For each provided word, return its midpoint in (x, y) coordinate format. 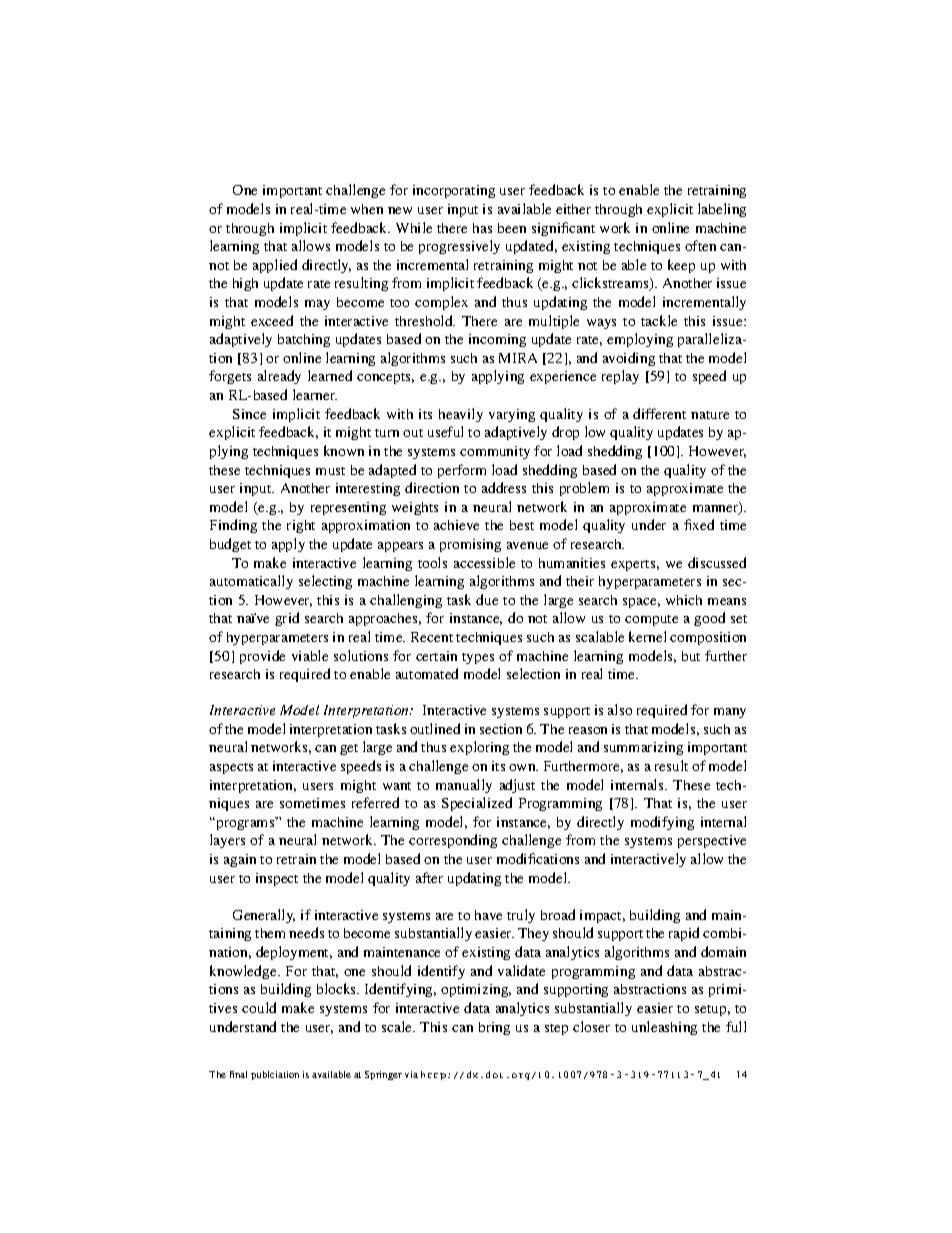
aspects (231, 768)
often (700, 245)
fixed (699, 524)
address (504, 487)
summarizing (643, 748)
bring (494, 1028)
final (238, 1074)
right (301, 526)
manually (464, 786)
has (482, 228)
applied (275, 266)
